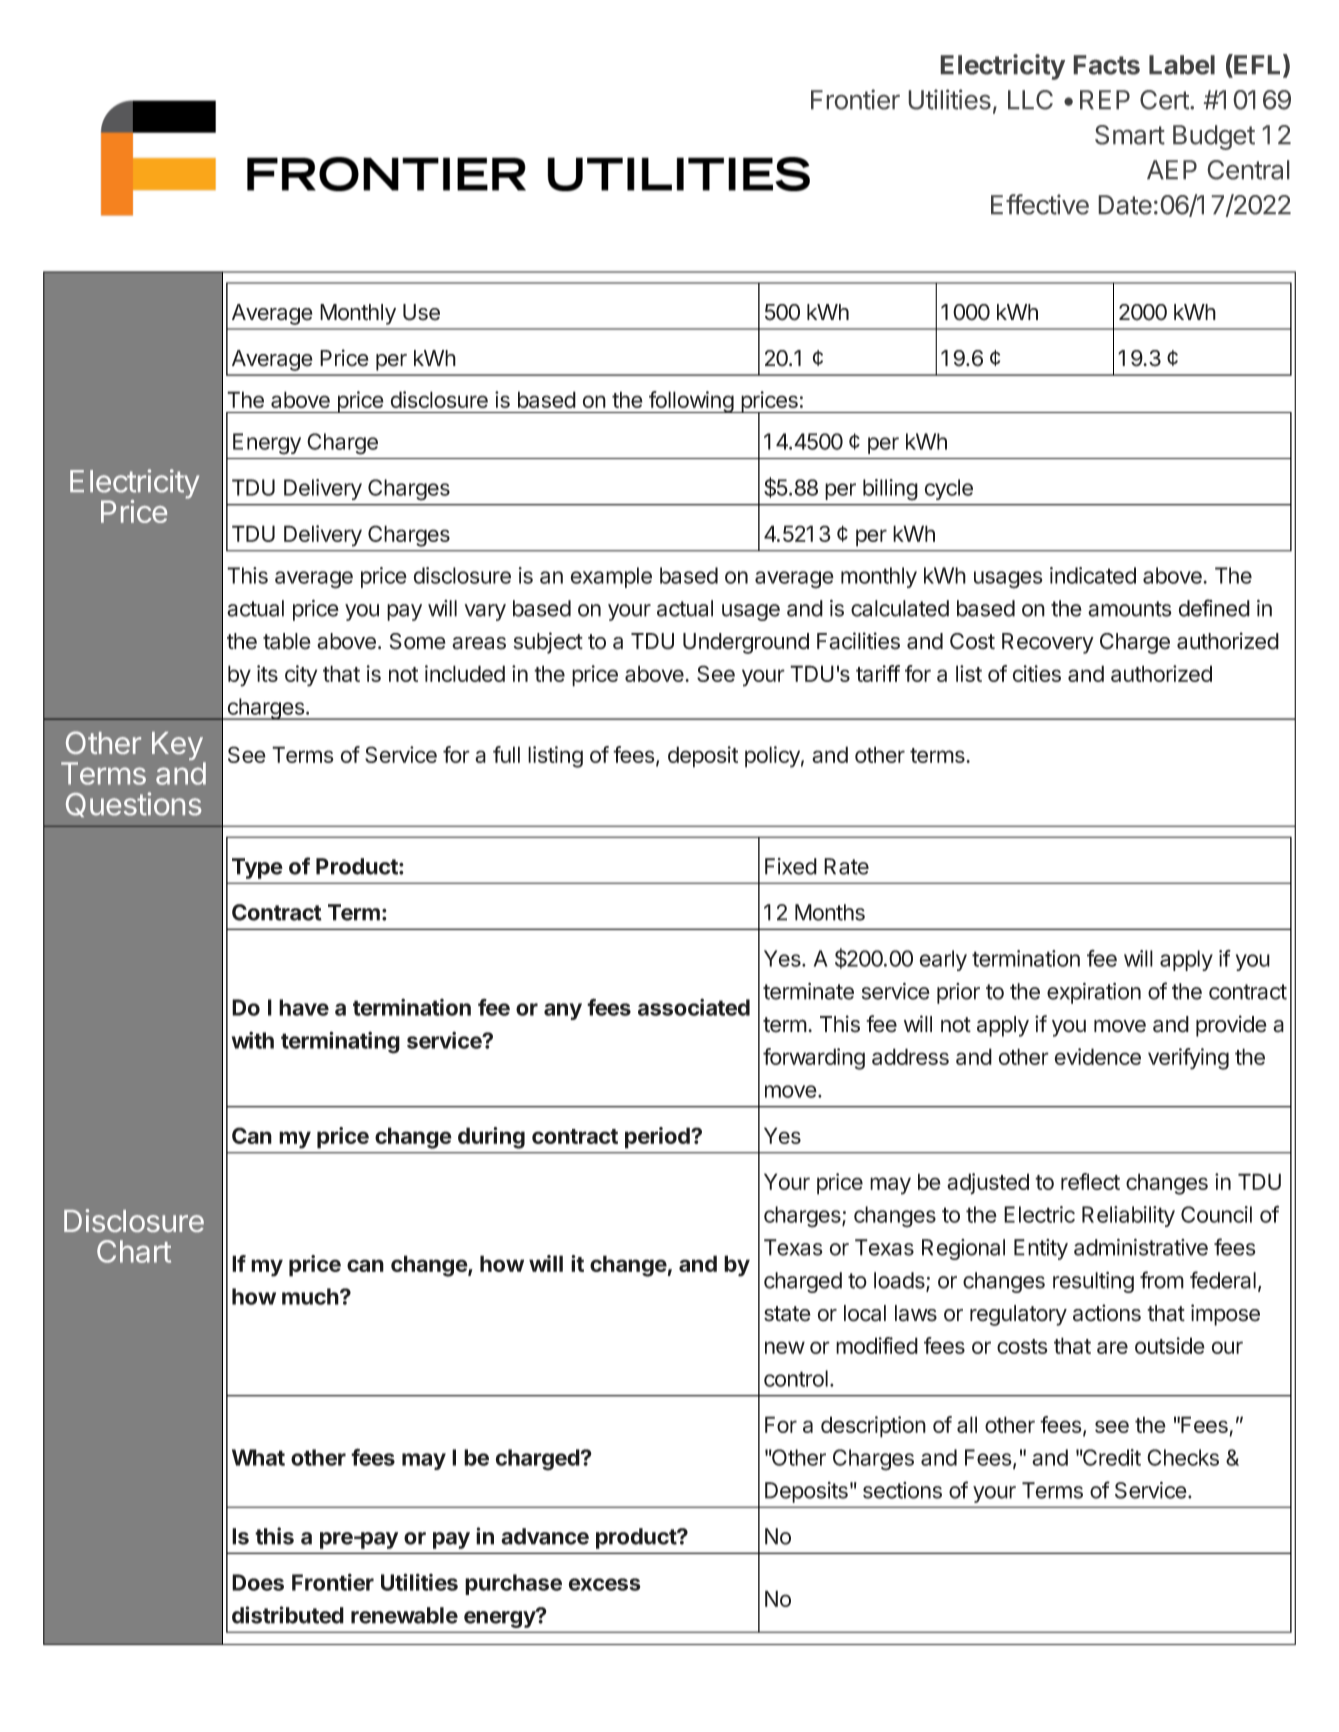 The height and width of the page is (1732, 1339). What do you see at coordinates (257, 868) in the page?
I see `Type` at bounding box center [257, 868].
